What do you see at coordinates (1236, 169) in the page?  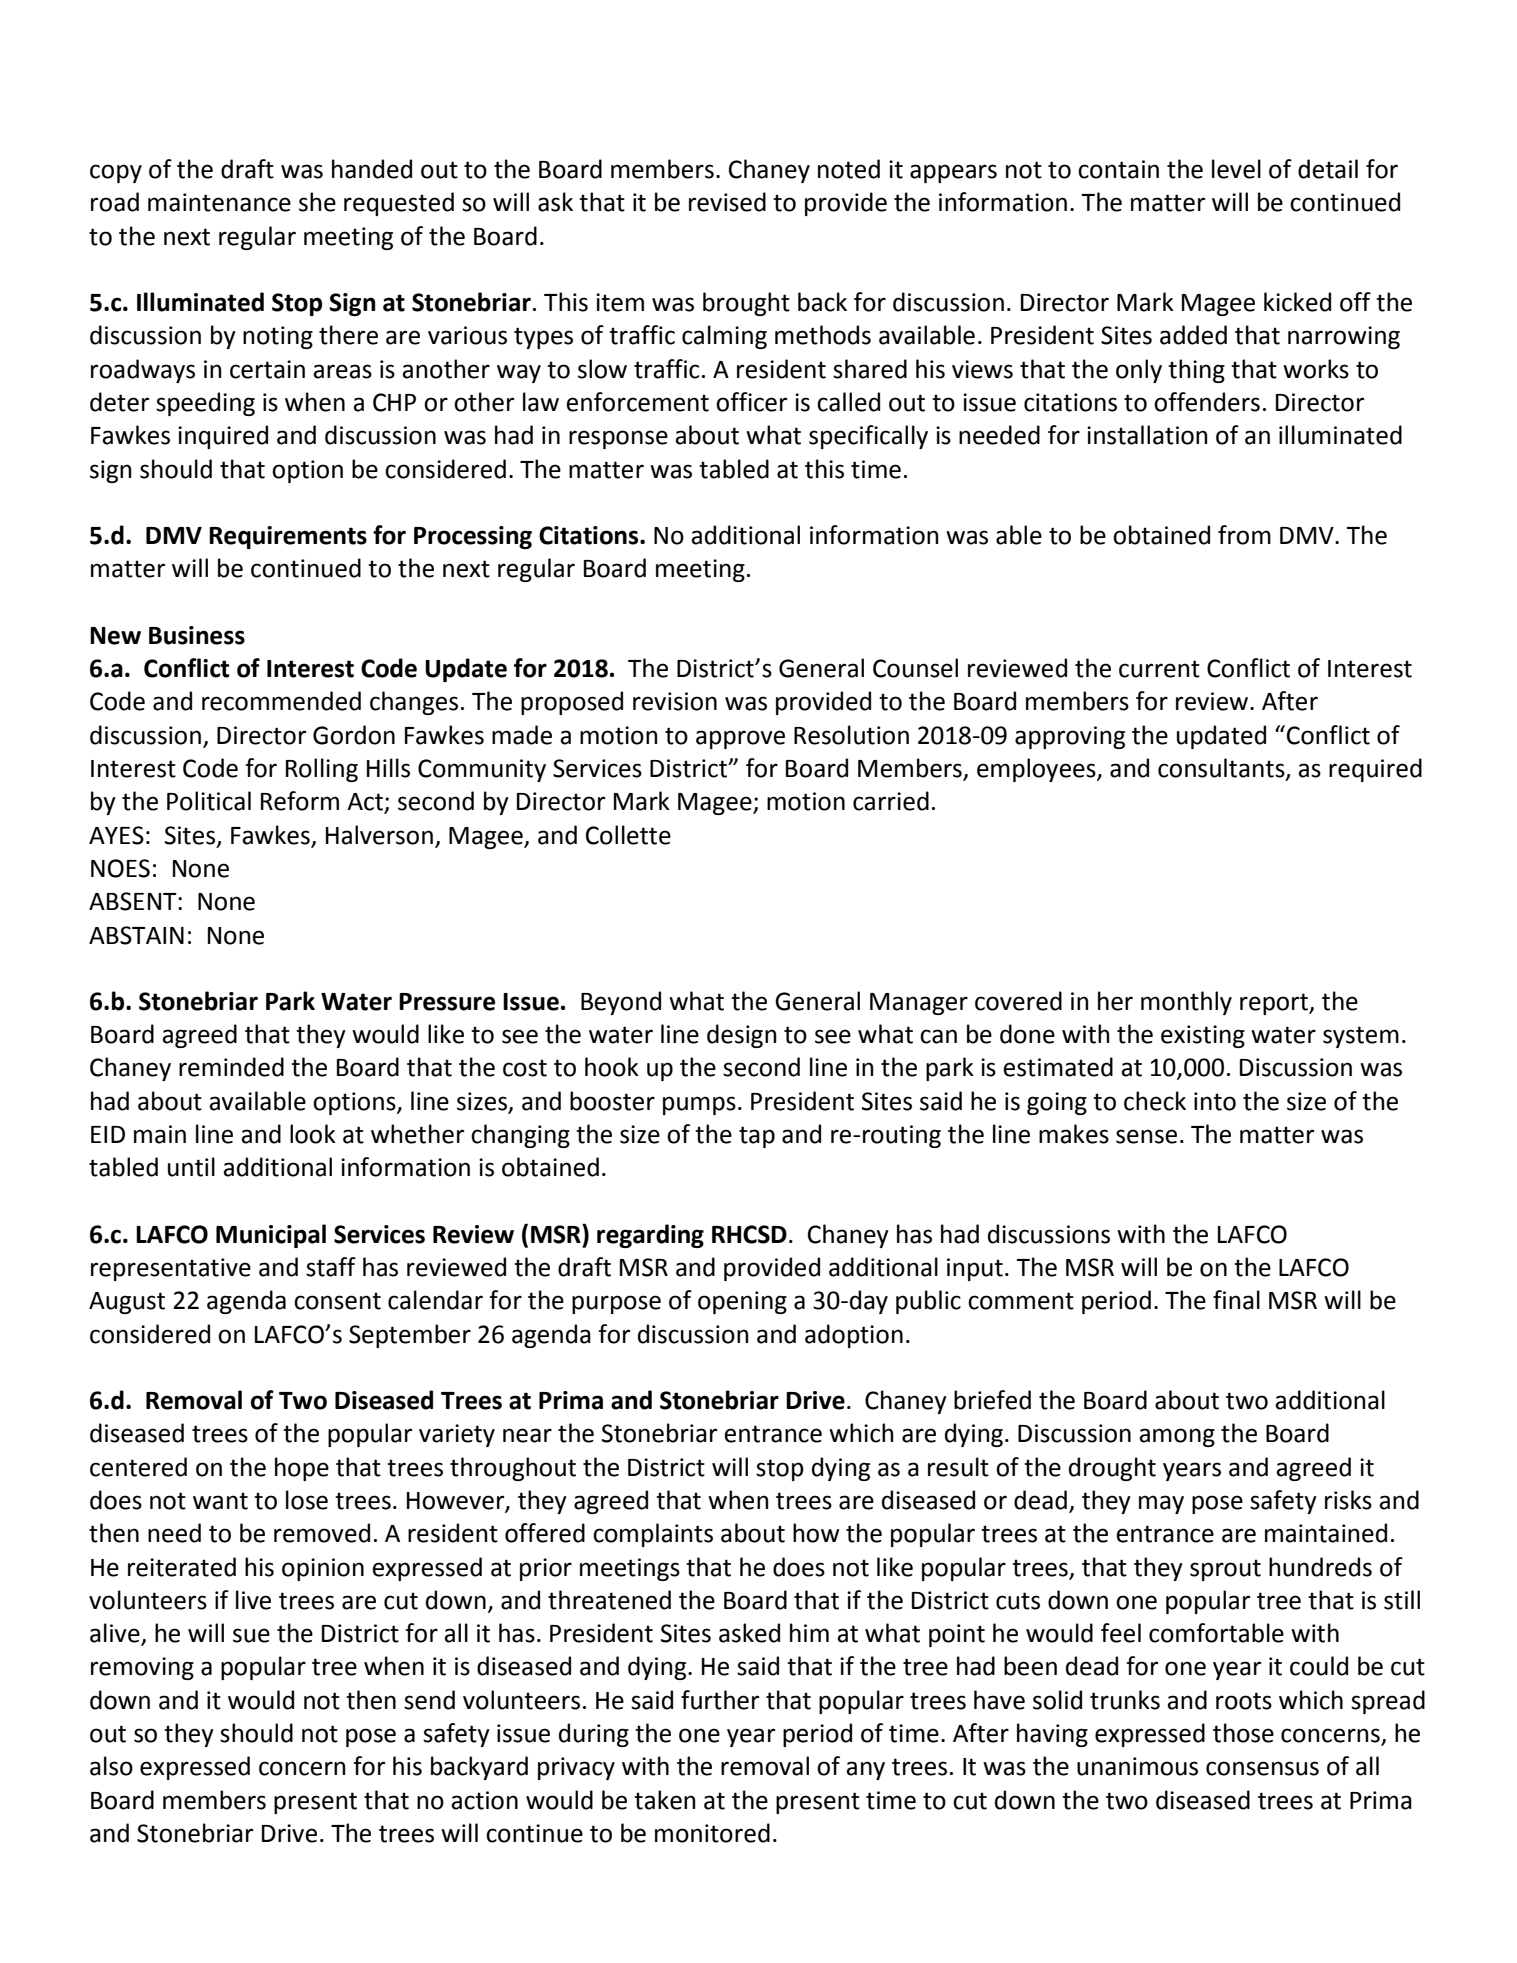 I see `level` at bounding box center [1236, 169].
